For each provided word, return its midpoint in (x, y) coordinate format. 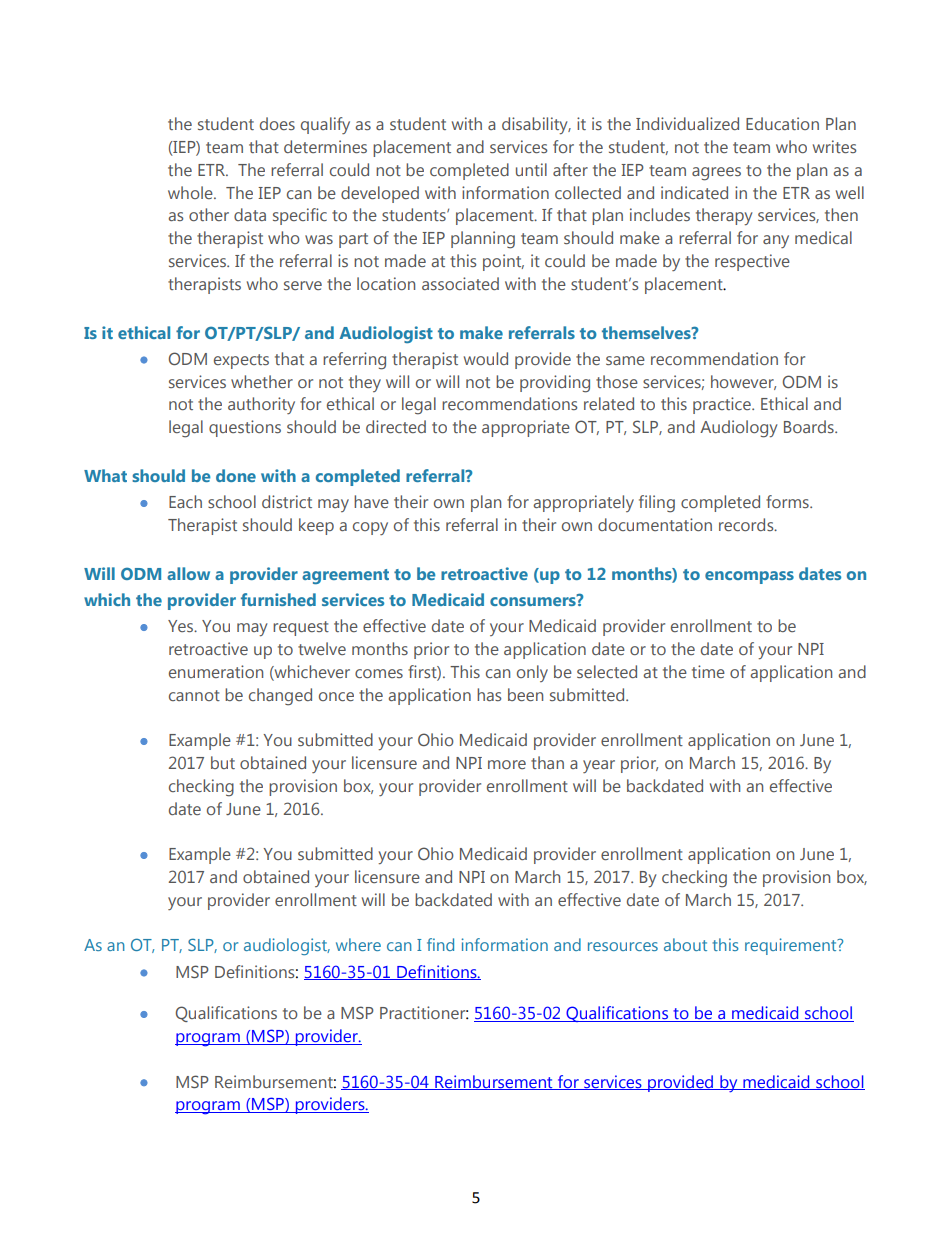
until (531, 169)
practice (723, 405)
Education (782, 123)
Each (185, 501)
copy (370, 528)
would (486, 358)
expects (241, 361)
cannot (194, 695)
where (358, 944)
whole (191, 192)
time (708, 671)
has (489, 694)
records (747, 524)
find (440, 944)
